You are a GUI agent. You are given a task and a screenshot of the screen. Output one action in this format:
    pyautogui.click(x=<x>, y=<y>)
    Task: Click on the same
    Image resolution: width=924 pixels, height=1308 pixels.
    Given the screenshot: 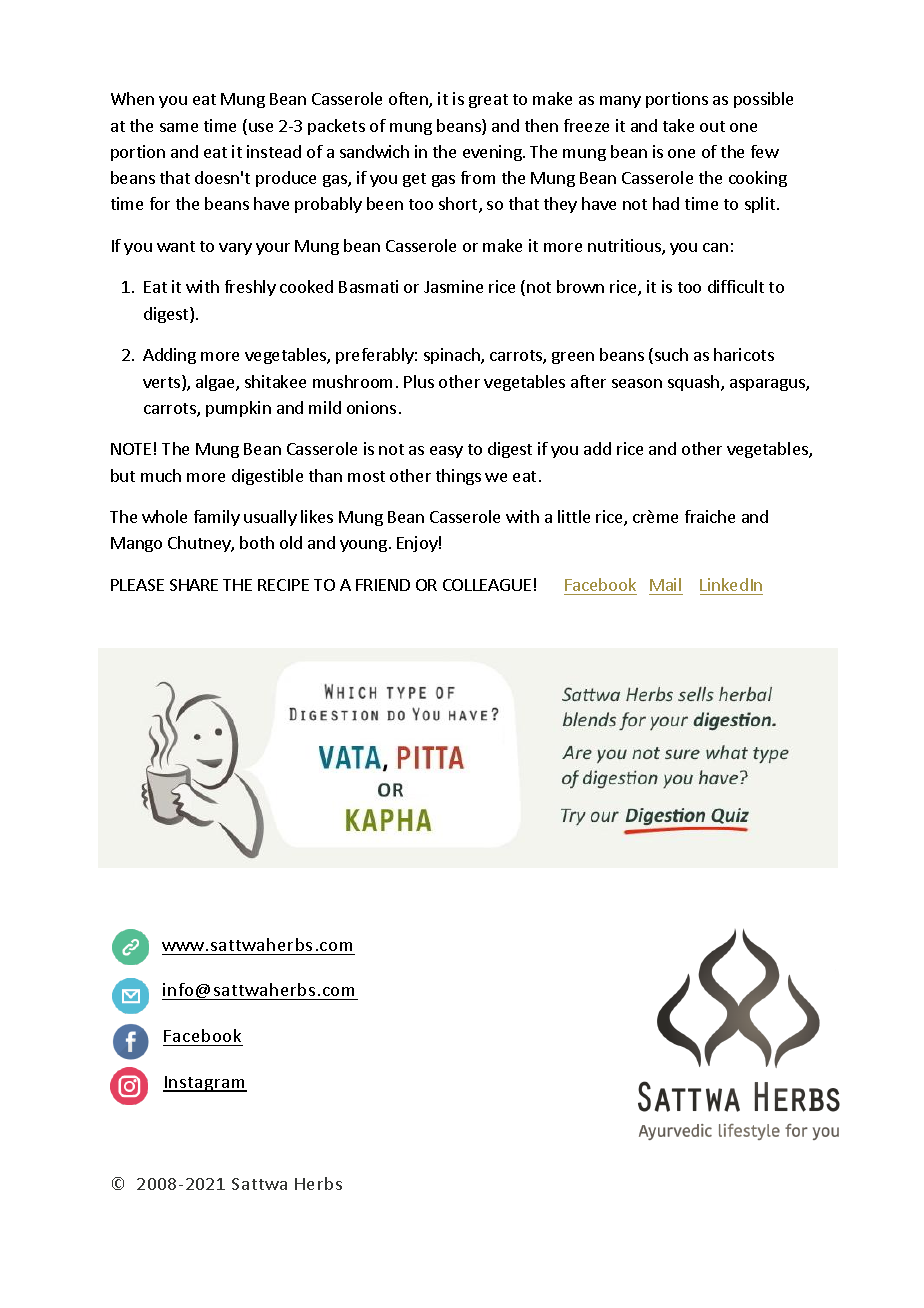 What is the action you would take?
    pyautogui.click(x=179, y=127)
